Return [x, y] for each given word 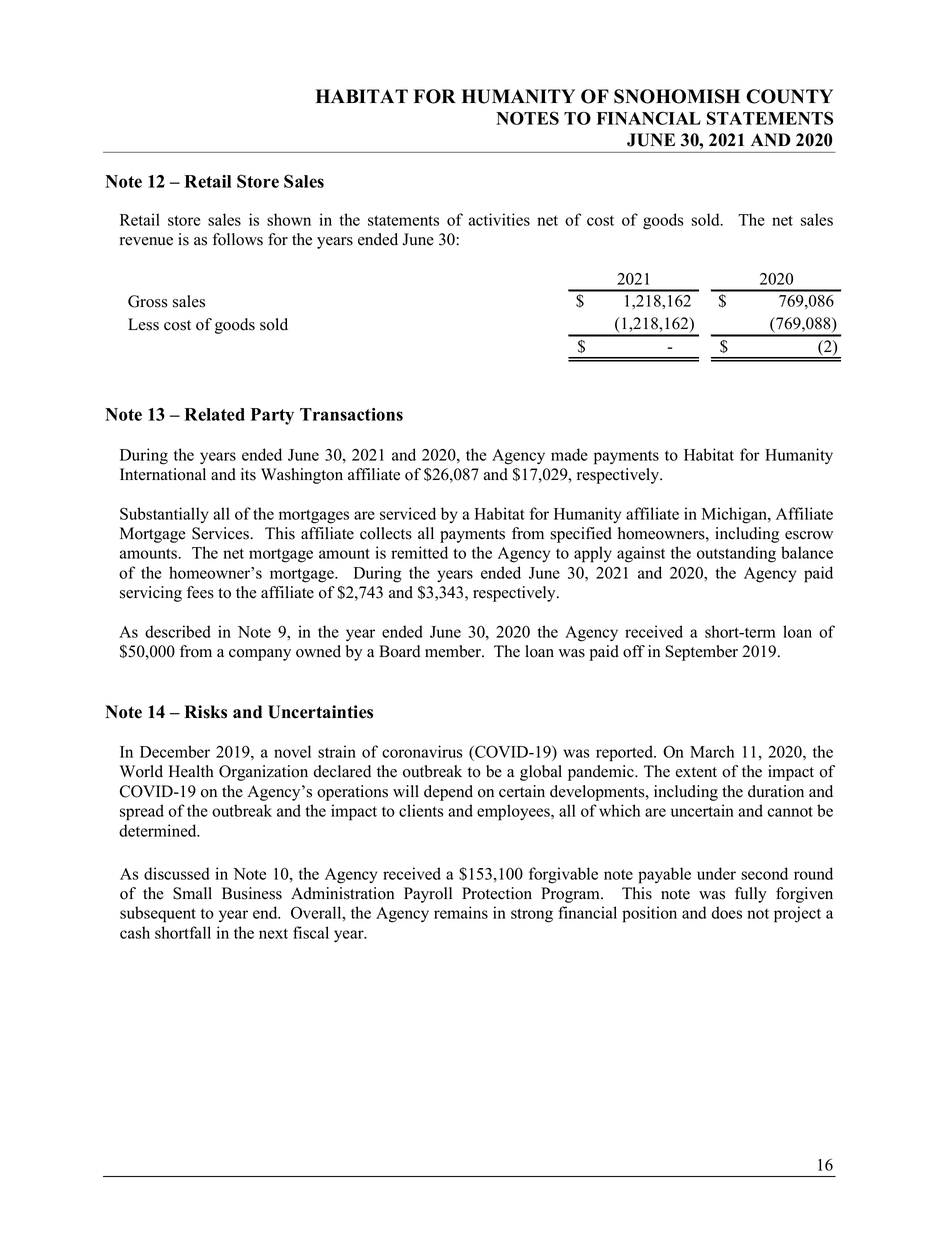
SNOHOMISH [677, 96]
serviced [408, 513]
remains [461, 912]
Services [221, 533]
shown [289, 219]
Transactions [351, 414]
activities [499, 219]
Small [192, 893]
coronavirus [422, 751]
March [712, 751]
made [569, 454]
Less [143, 324]
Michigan [735, 515]
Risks [205, 712]
